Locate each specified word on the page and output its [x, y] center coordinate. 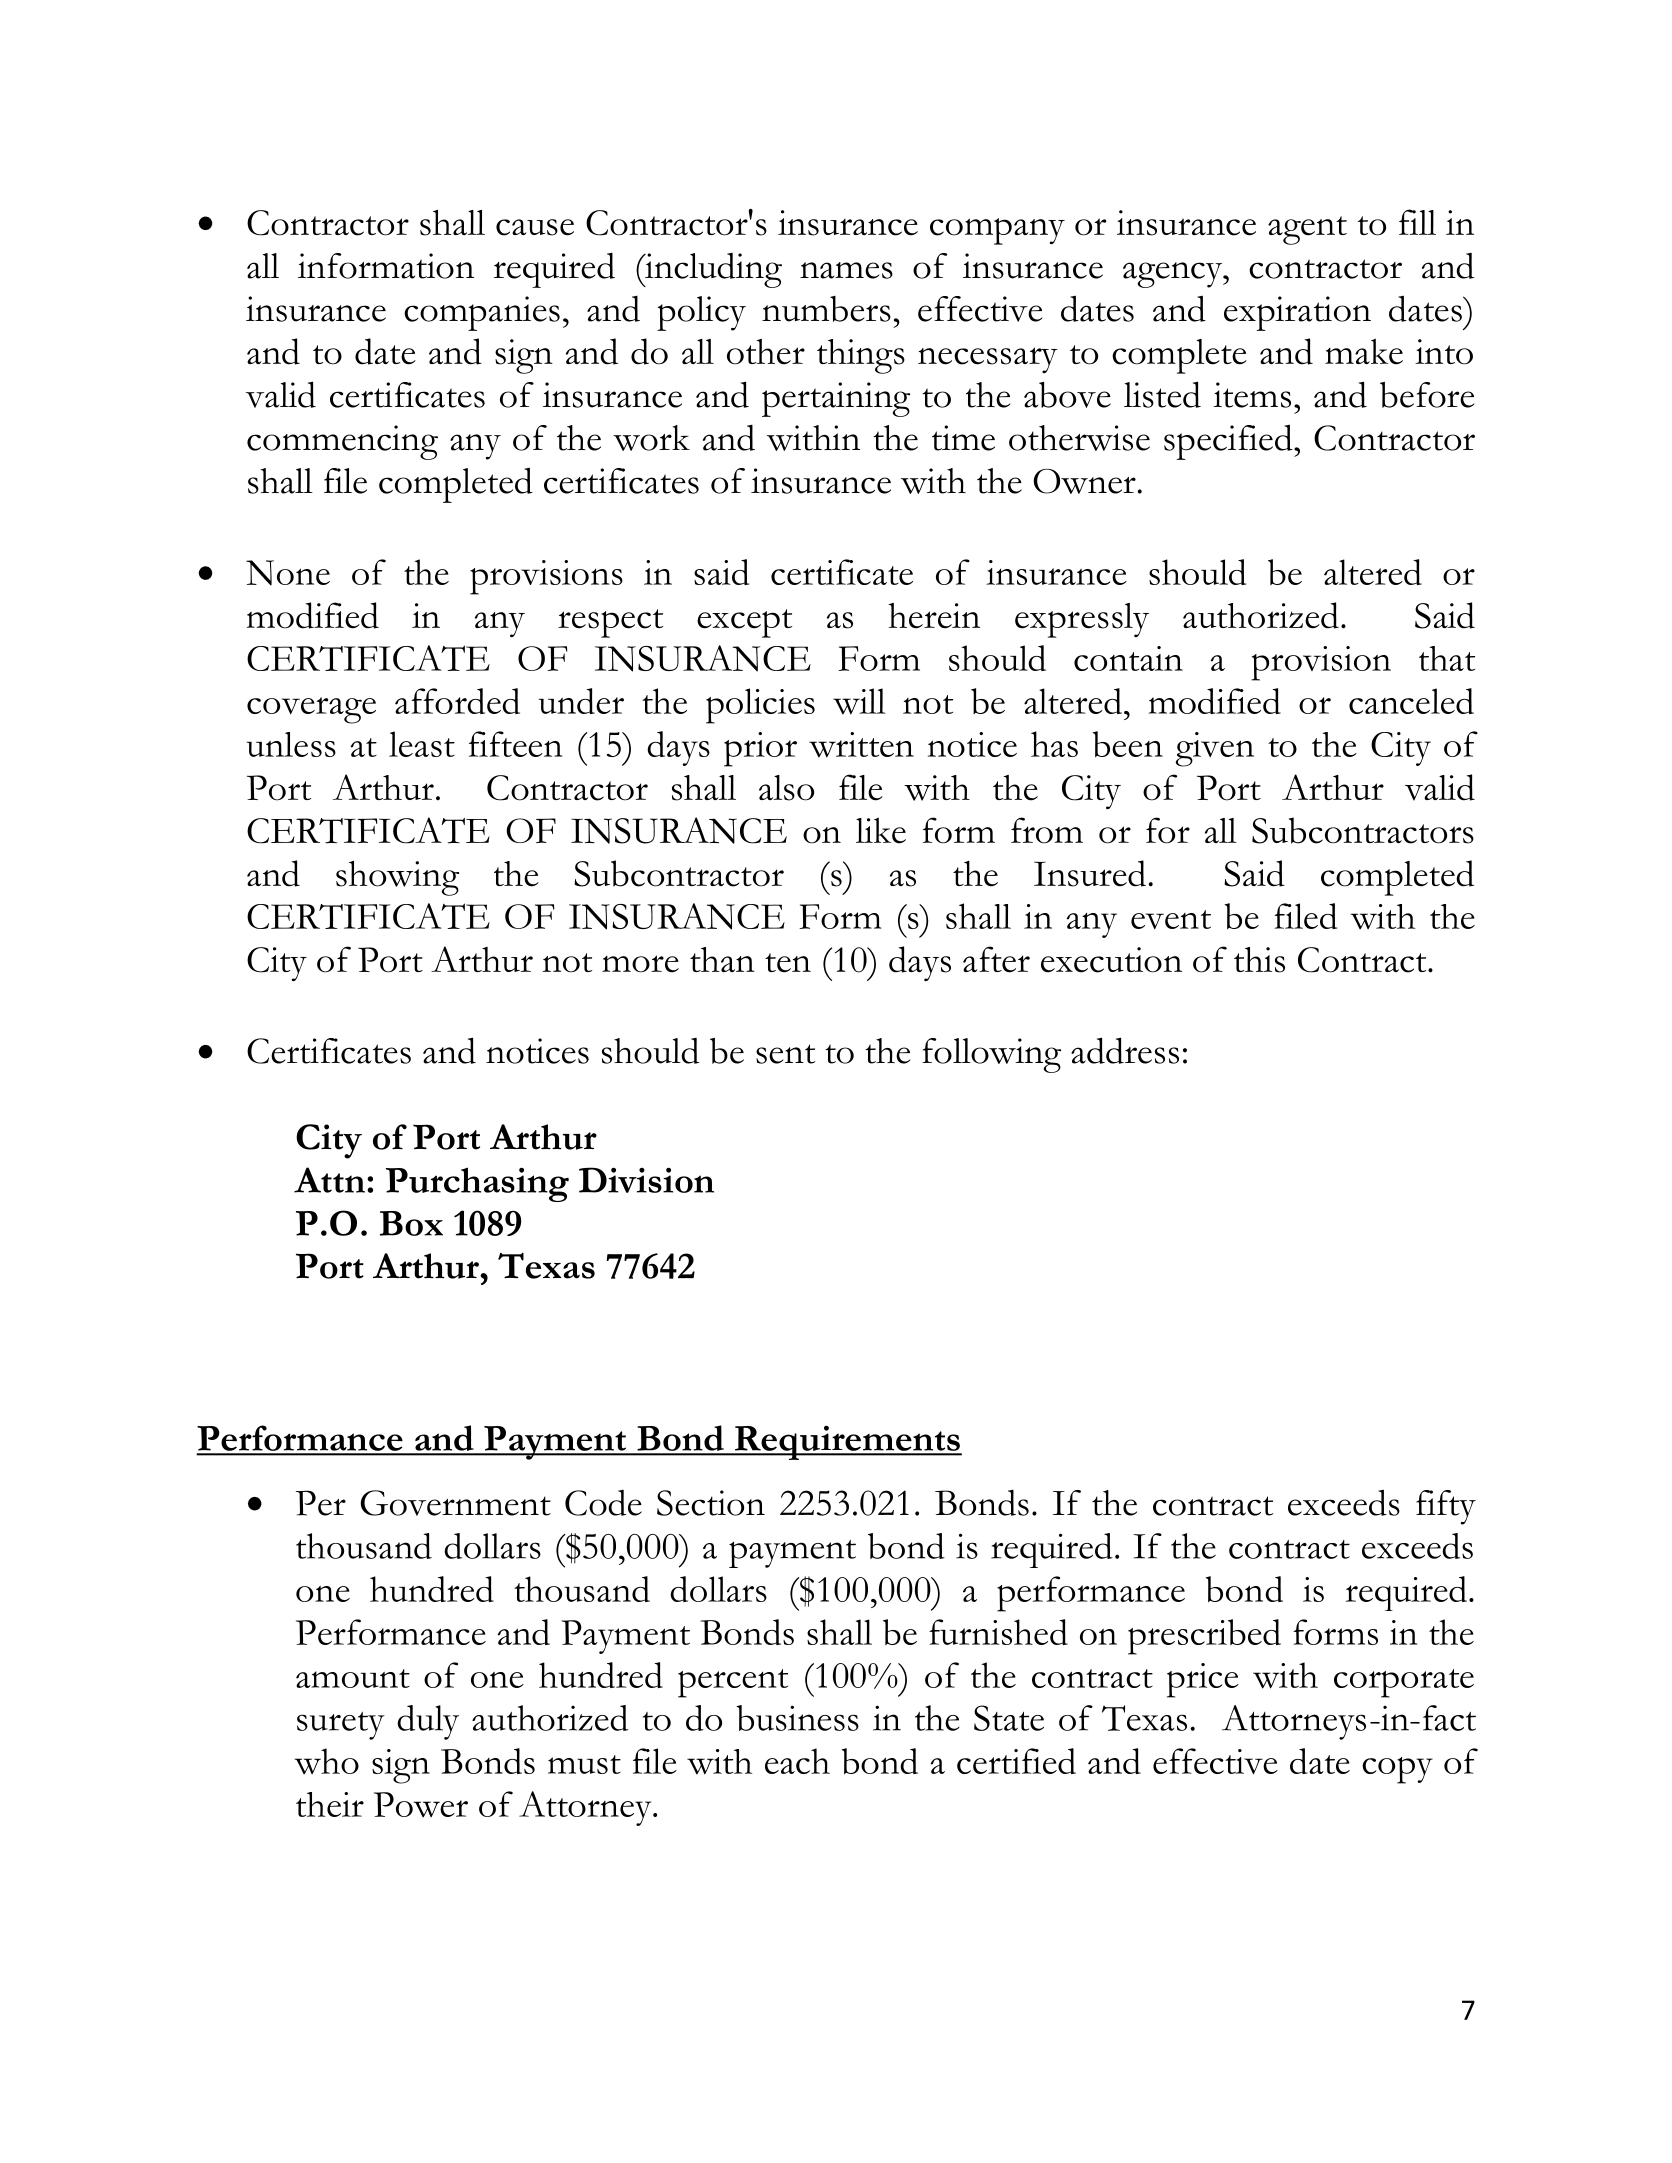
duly [428, 1722]
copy [1397, 1770]
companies [482, 313]
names [846, 270]
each [797, 1761]
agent [1307, 230]
